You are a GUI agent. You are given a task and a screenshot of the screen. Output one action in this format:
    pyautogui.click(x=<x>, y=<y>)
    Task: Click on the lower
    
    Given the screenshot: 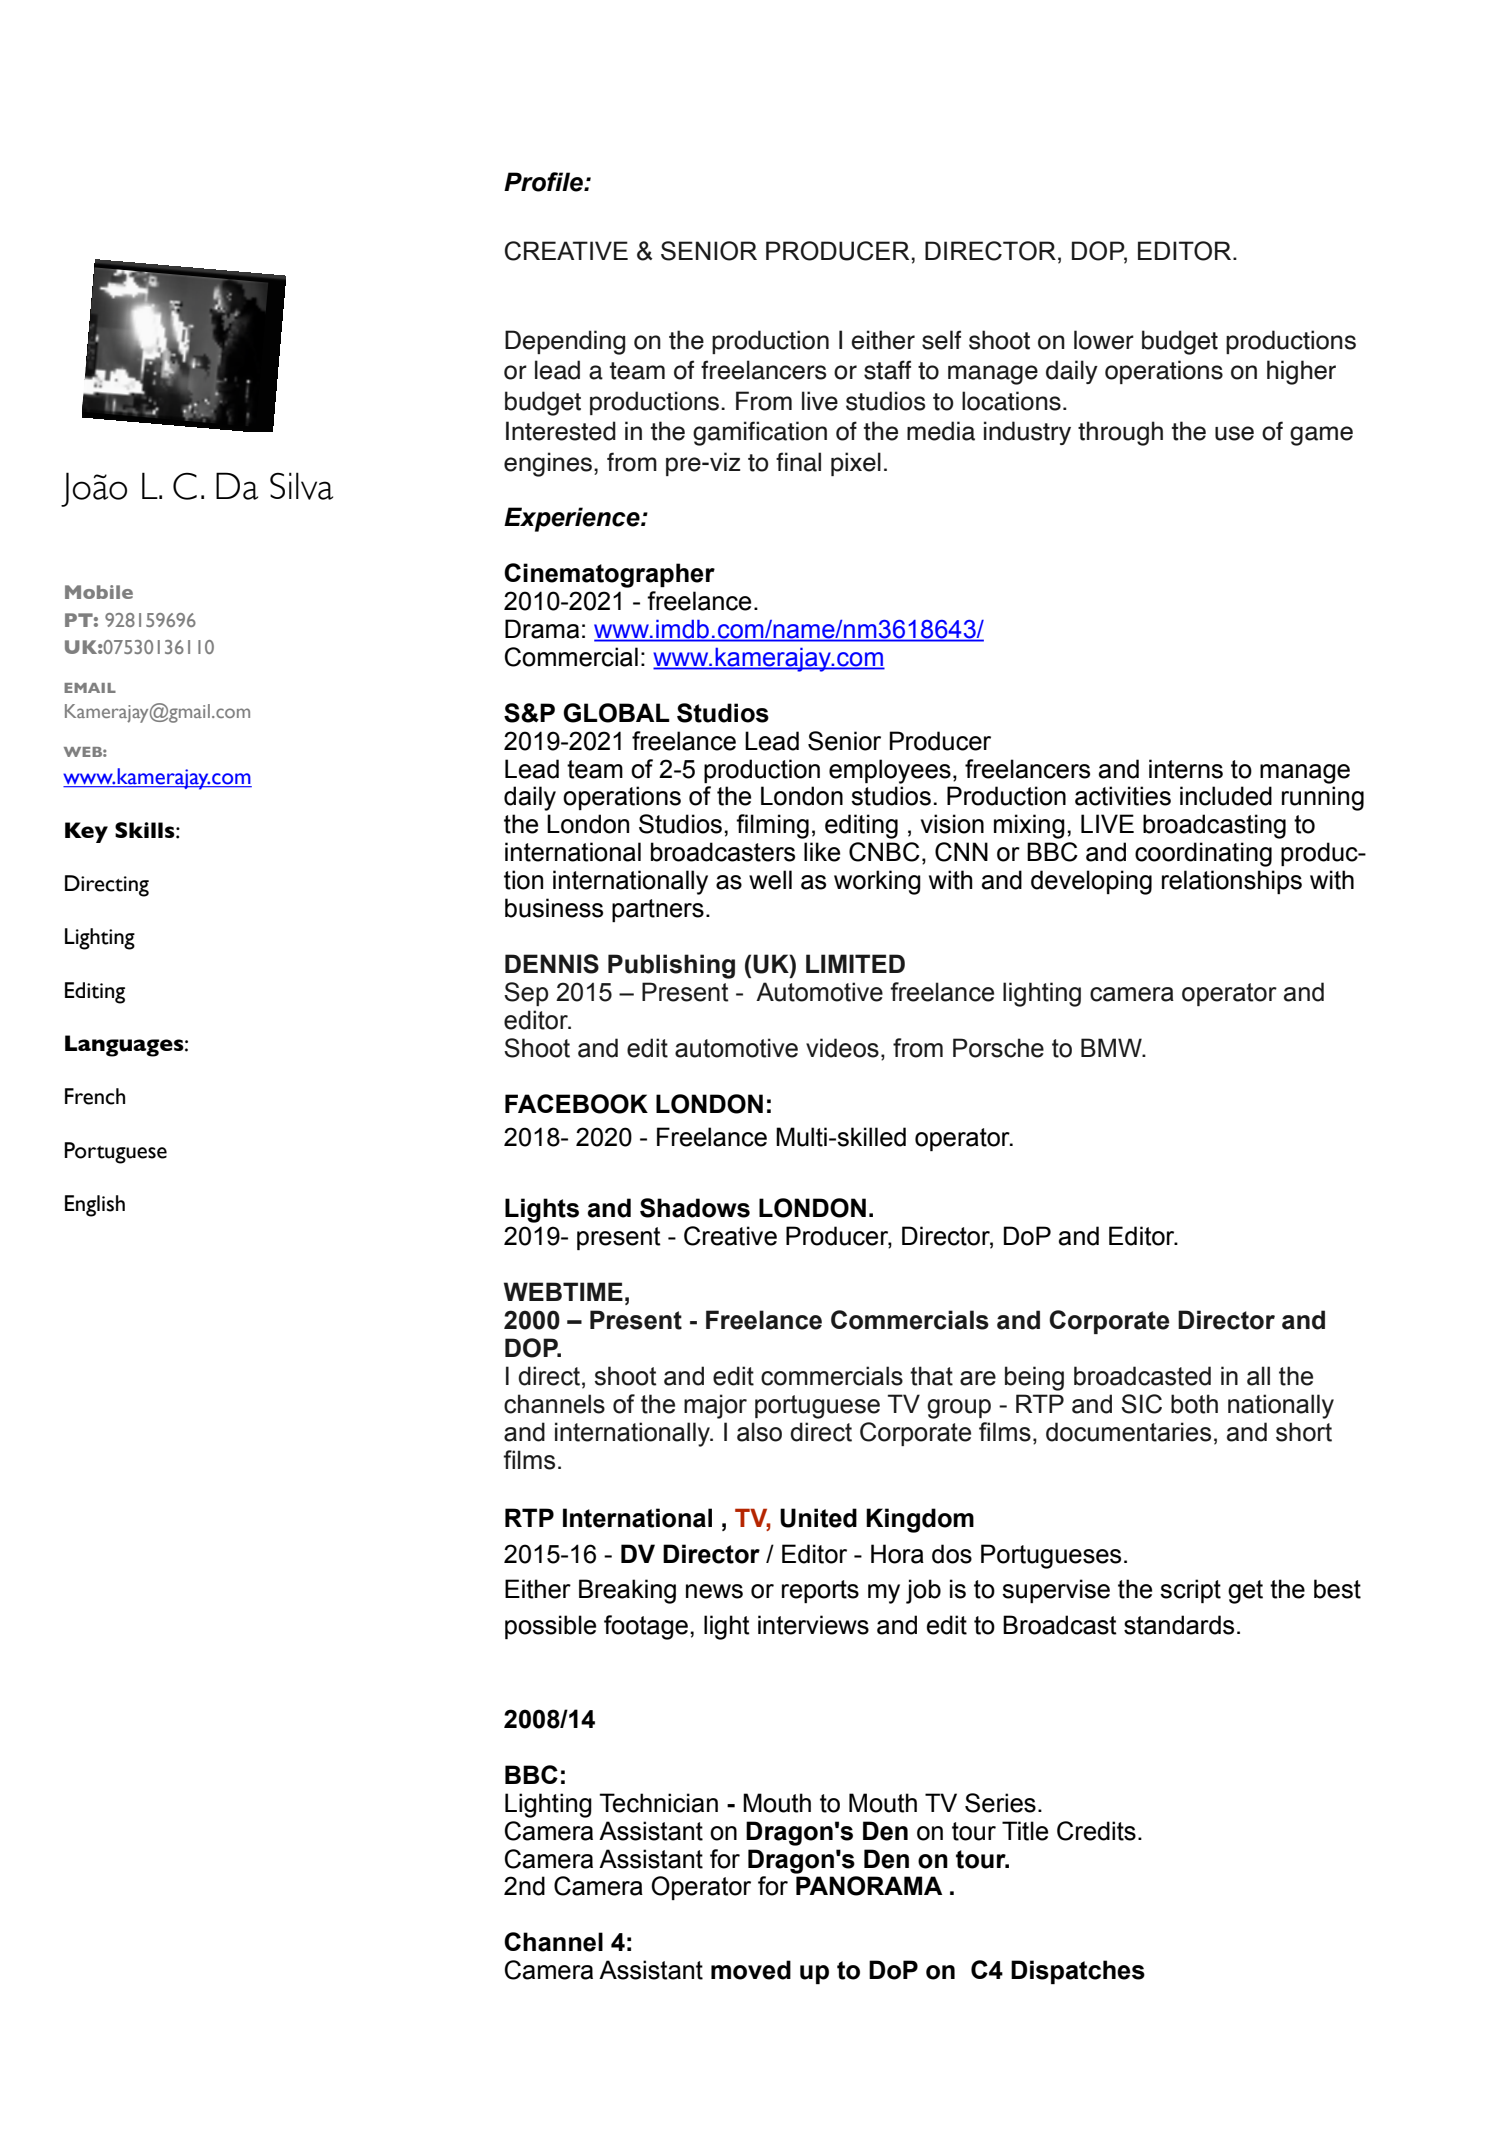 What is the action you would take?
    pyautogui.click(x=1104, y=340)
